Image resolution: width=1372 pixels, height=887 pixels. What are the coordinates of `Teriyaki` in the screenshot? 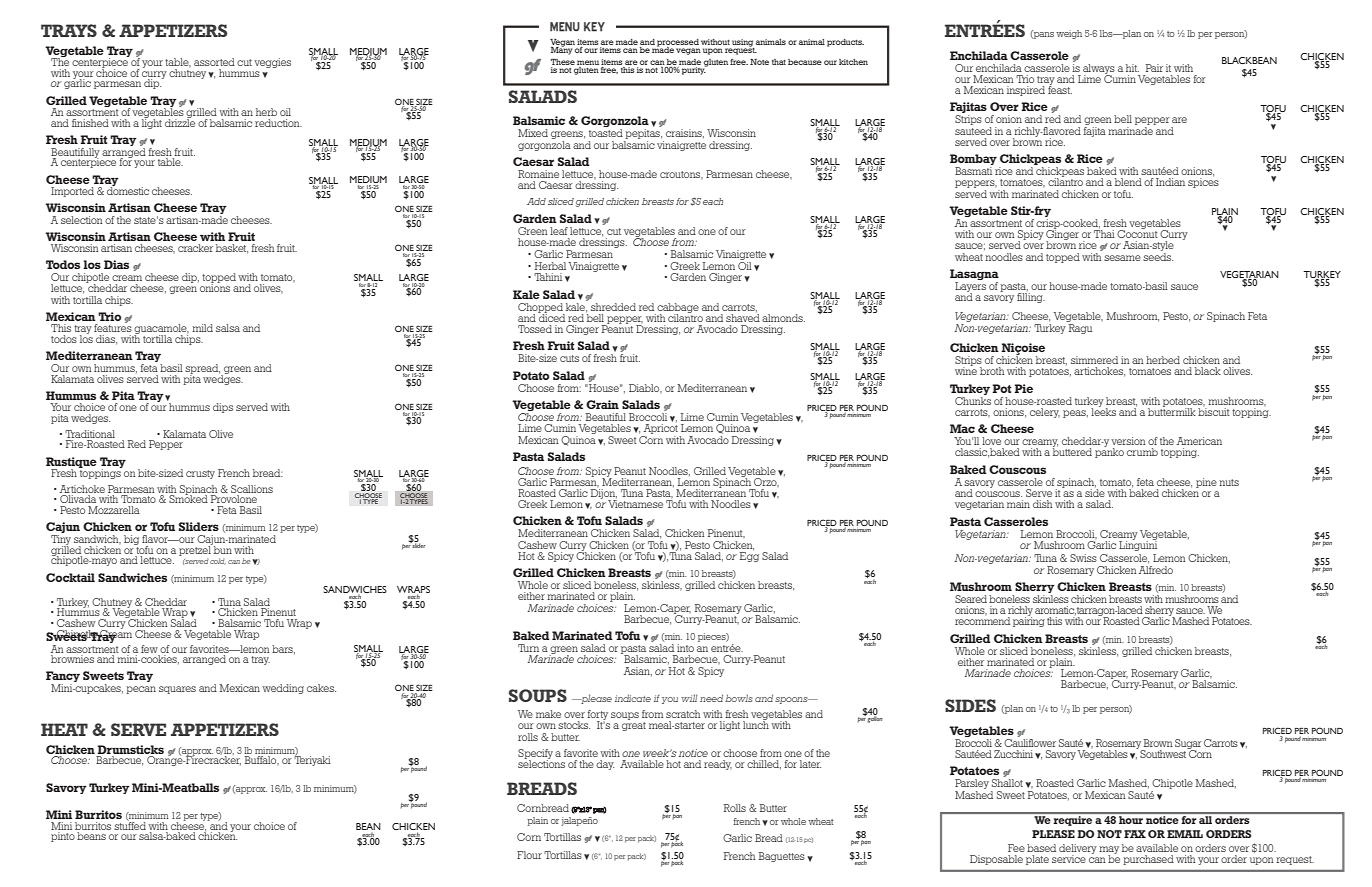 It's located at (312, 760).
